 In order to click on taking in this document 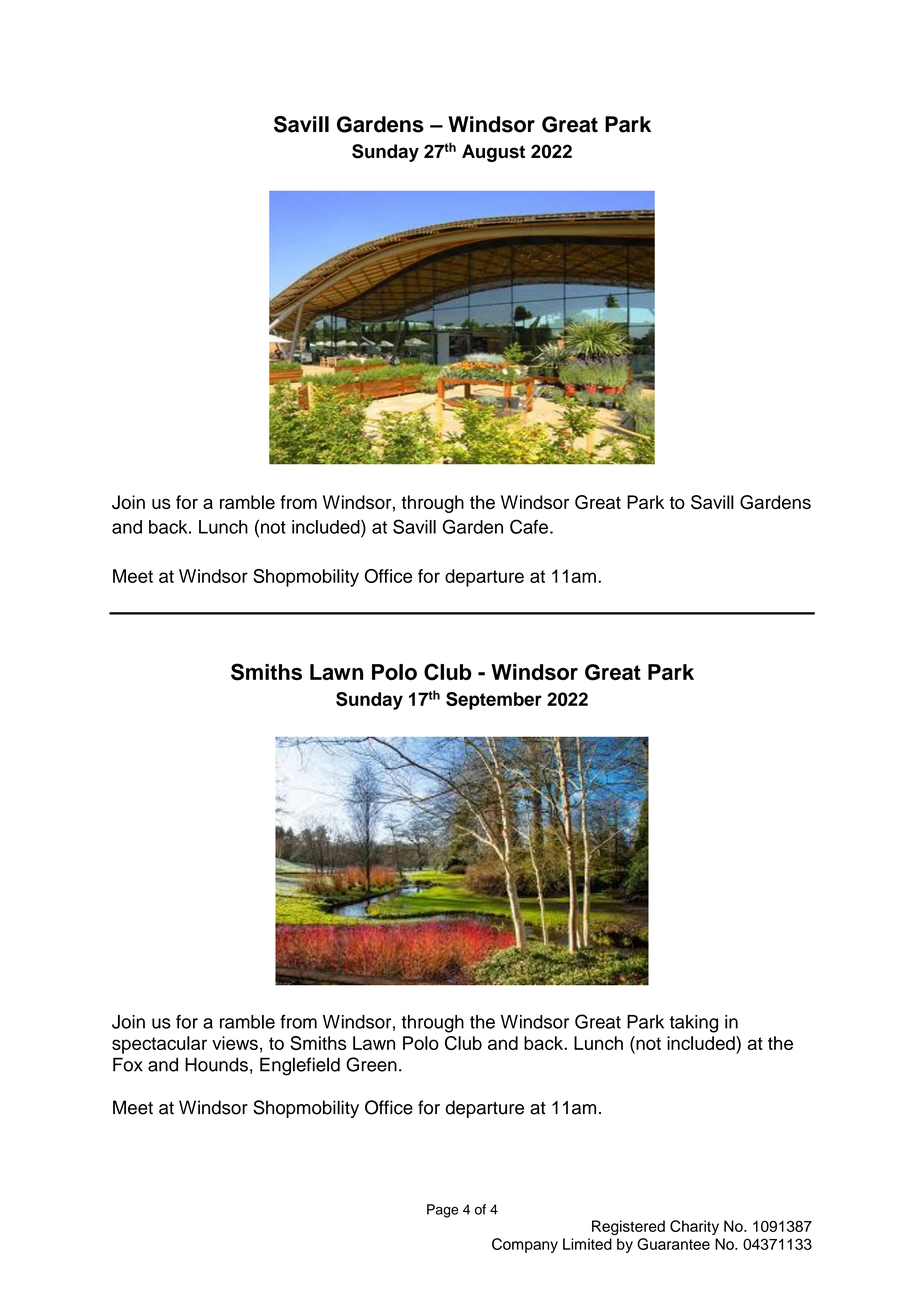, I will do `click(693, 1024)`.
